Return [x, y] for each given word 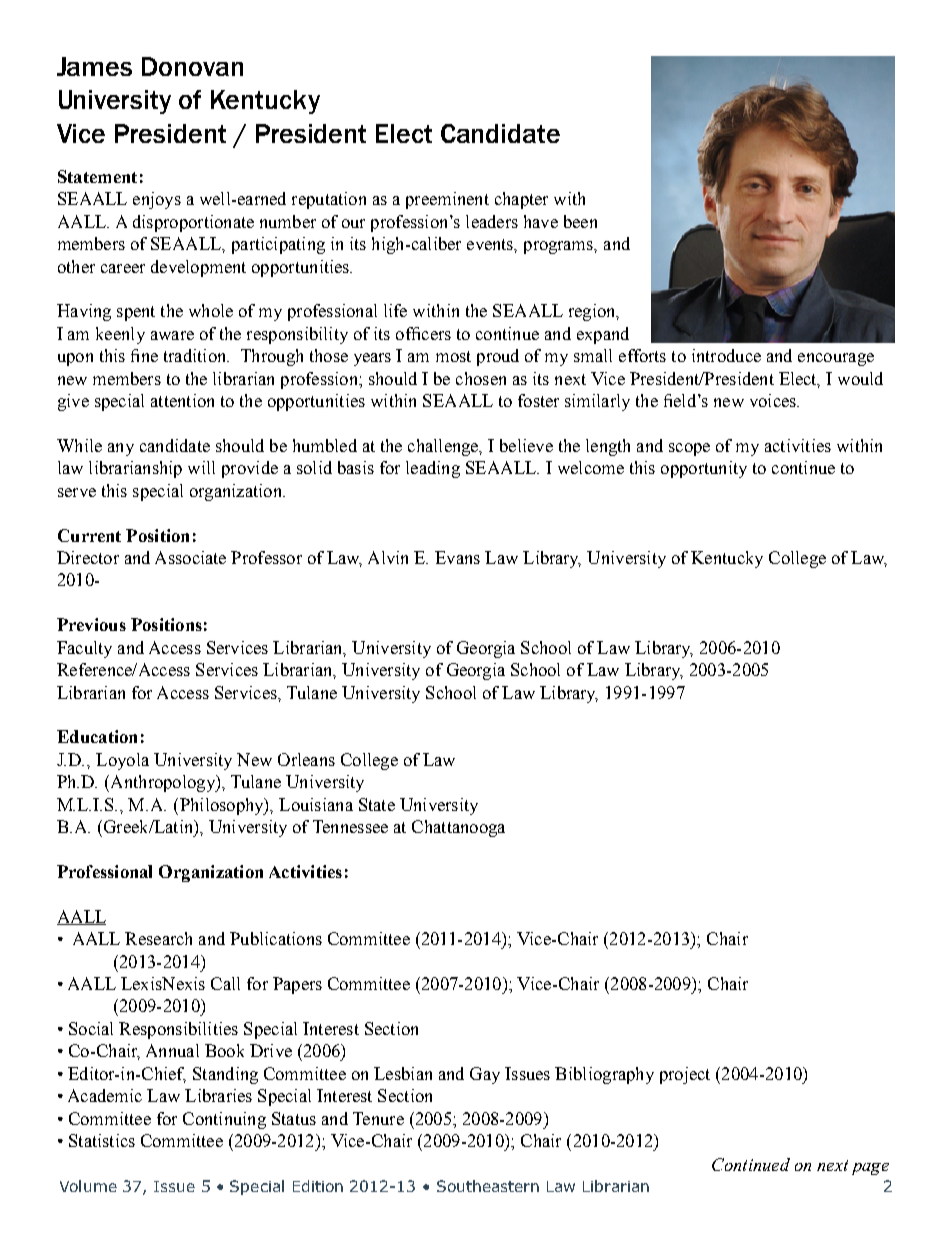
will [201, 467]
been [580, 221]
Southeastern [488, 1186]
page [870, 1169]
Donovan [192, 66]
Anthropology [162, 783]
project [685, 1075]
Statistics [102, 1140]
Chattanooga [458, 828]
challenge [444, 447]
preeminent [447, 200]
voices [774, 400]
